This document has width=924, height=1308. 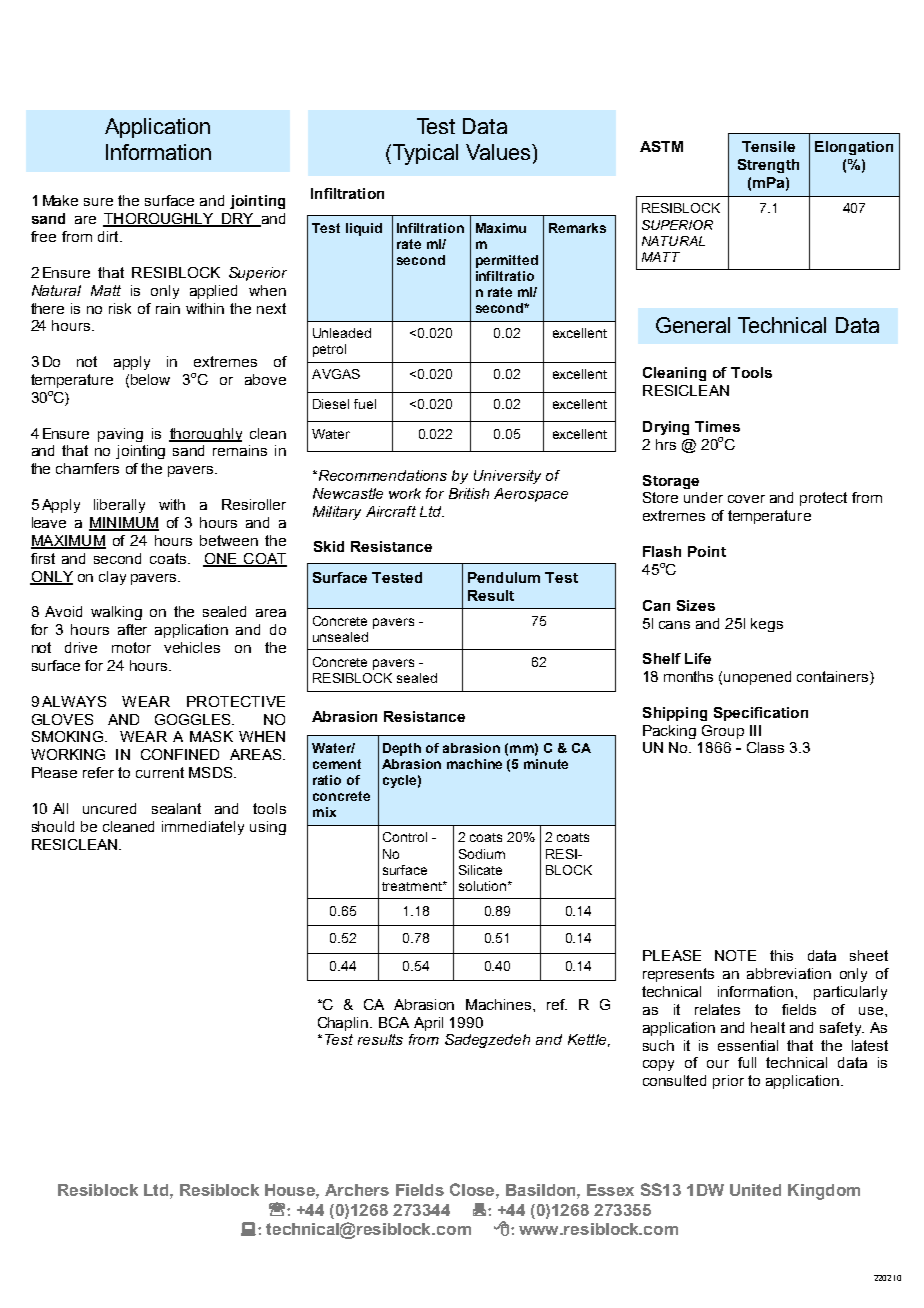 What do you see at coordinates (768, 166) in the document?
I see `Strength` at bounding box center [768, 166].
